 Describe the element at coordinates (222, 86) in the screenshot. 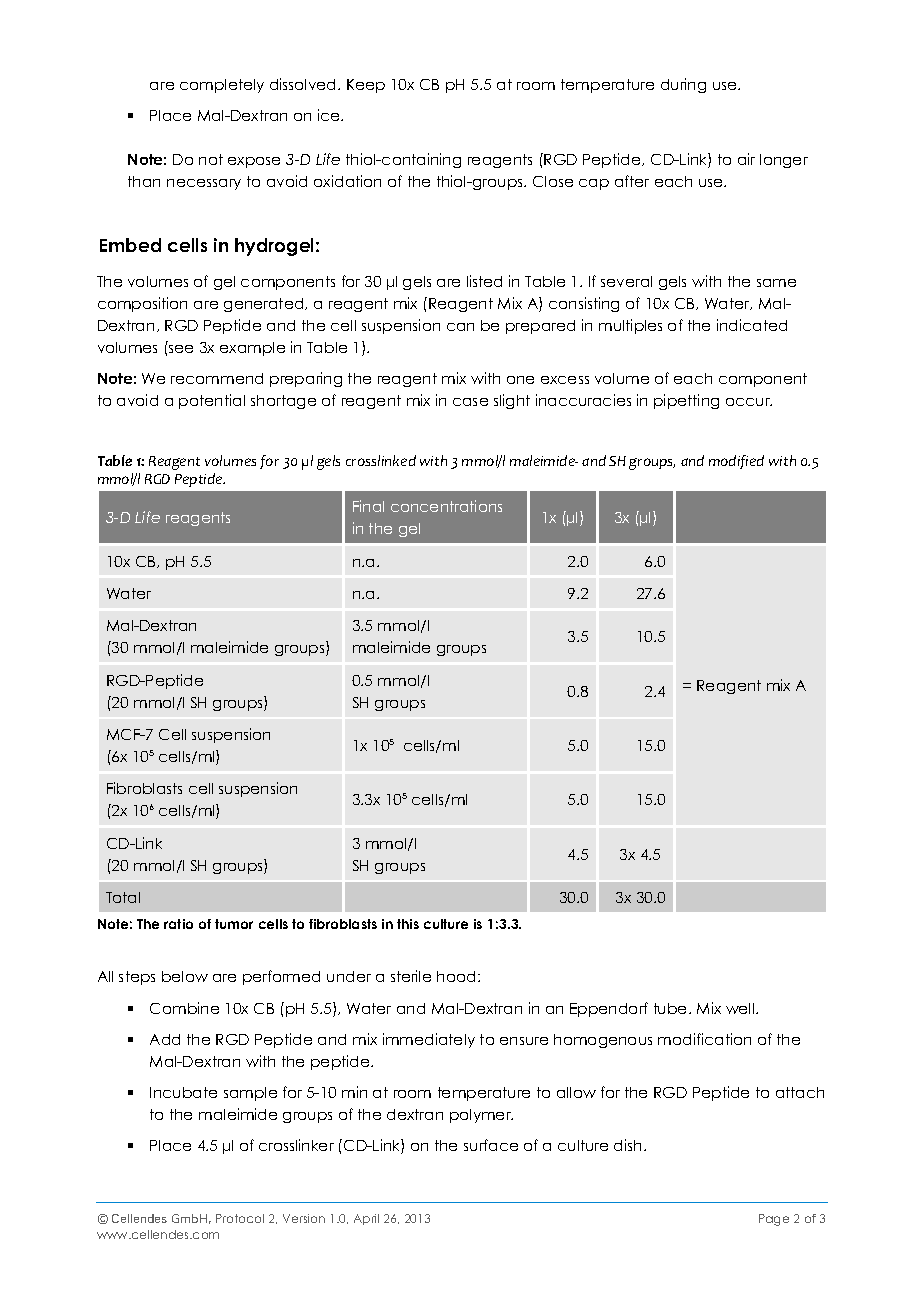

I see `completely` at that location.
